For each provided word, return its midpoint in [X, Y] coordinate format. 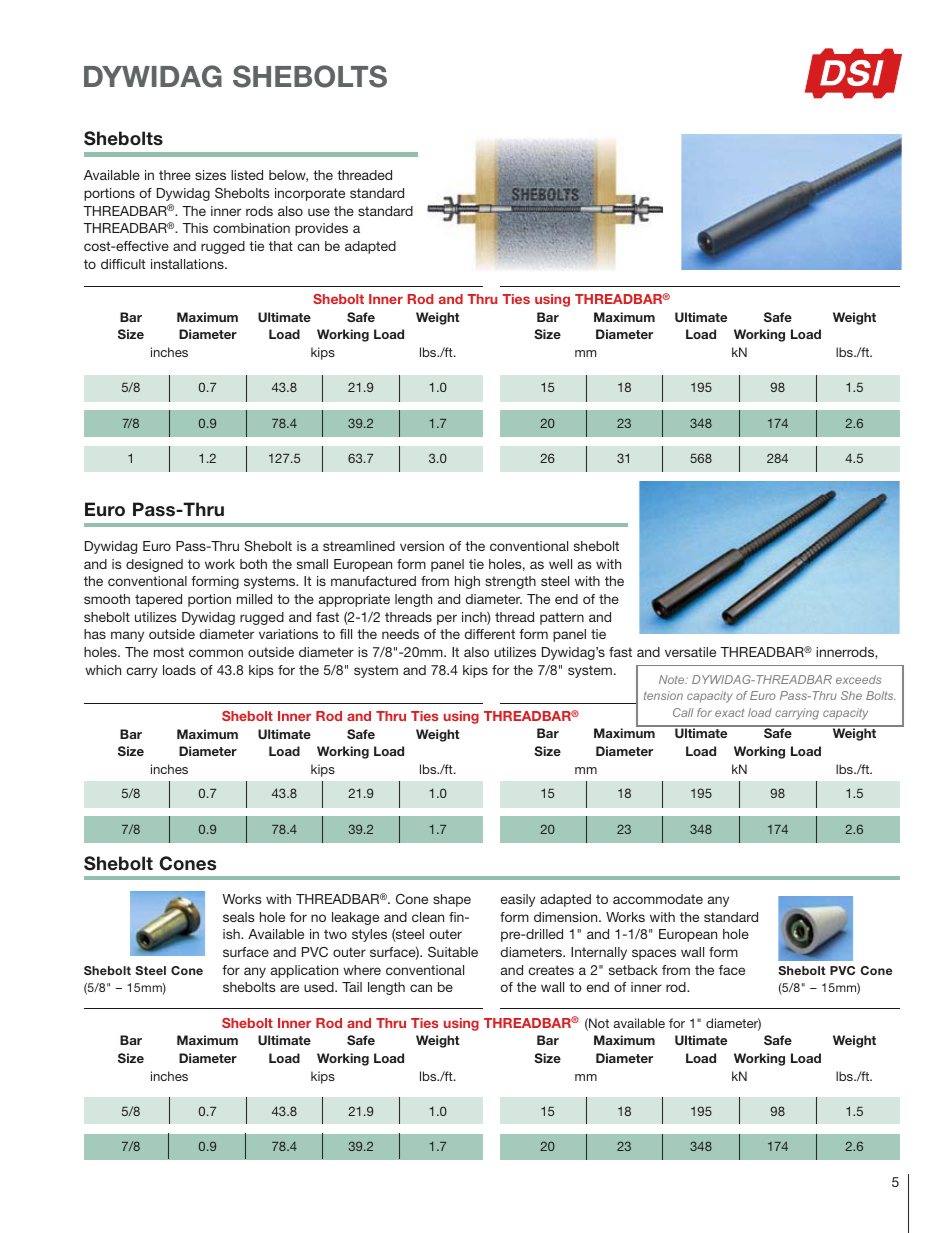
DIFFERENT [489, 634]
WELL [560, 564]
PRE [512, 936]
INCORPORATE [310, 194]
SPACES [654, 954]
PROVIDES [321, 229]
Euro [763, 695]
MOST [169, 652]
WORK [220, 564]
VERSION [422, 546]
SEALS [239, 917]
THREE [175, 175]
